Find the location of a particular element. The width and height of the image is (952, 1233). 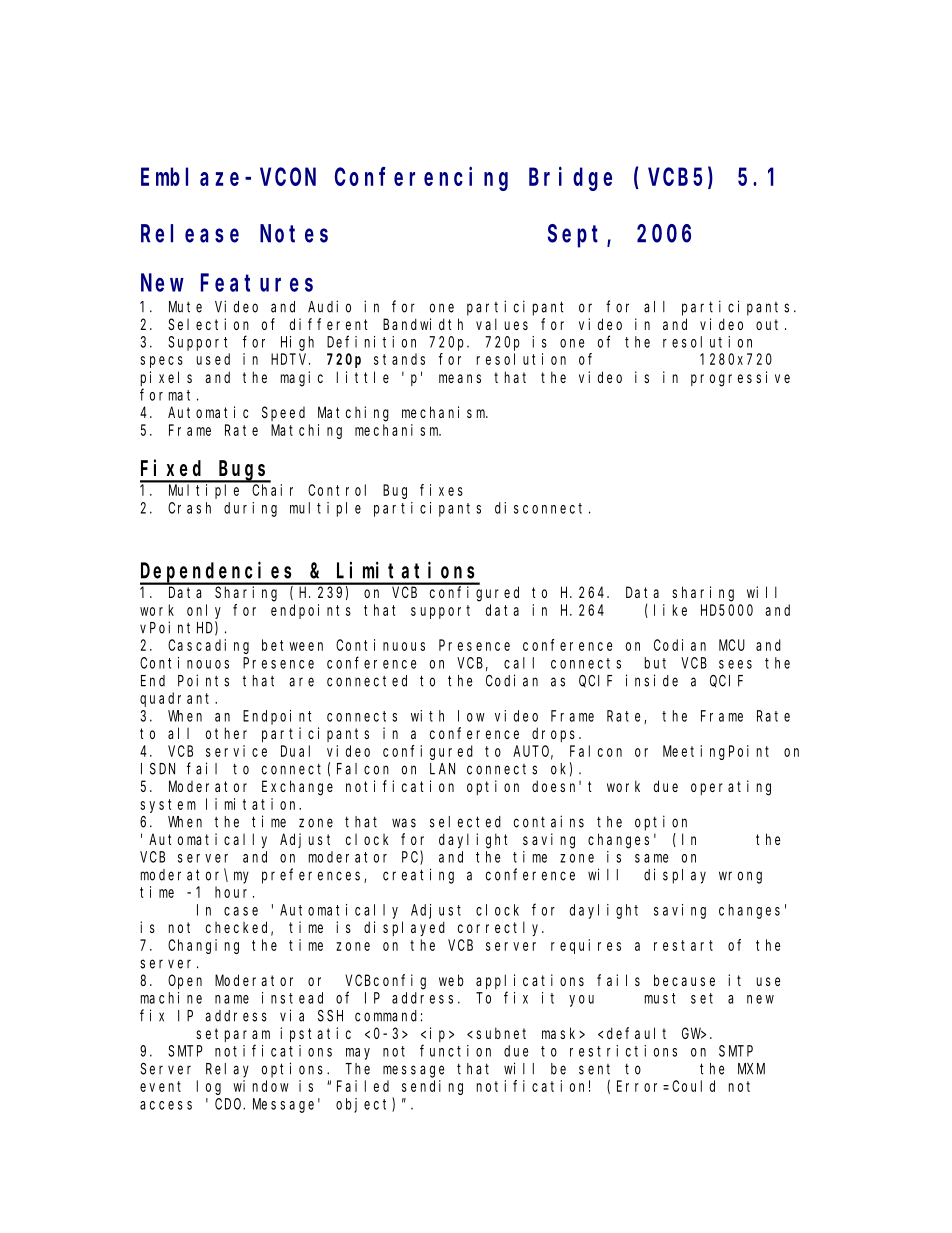

wrong is located at coordinates (740, 877).
